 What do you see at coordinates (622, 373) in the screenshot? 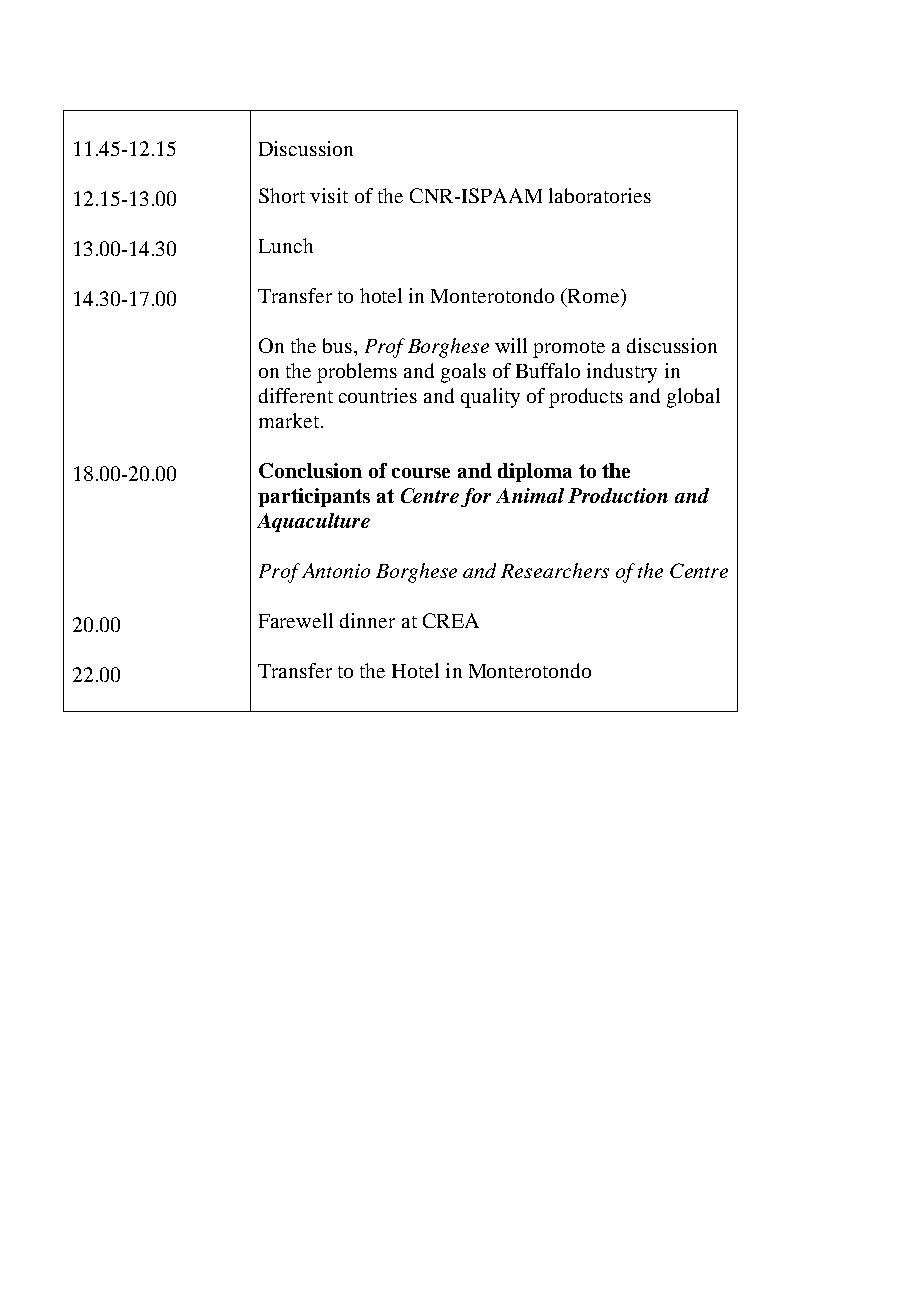
I see `industry` at bounding box center [622, 373].
